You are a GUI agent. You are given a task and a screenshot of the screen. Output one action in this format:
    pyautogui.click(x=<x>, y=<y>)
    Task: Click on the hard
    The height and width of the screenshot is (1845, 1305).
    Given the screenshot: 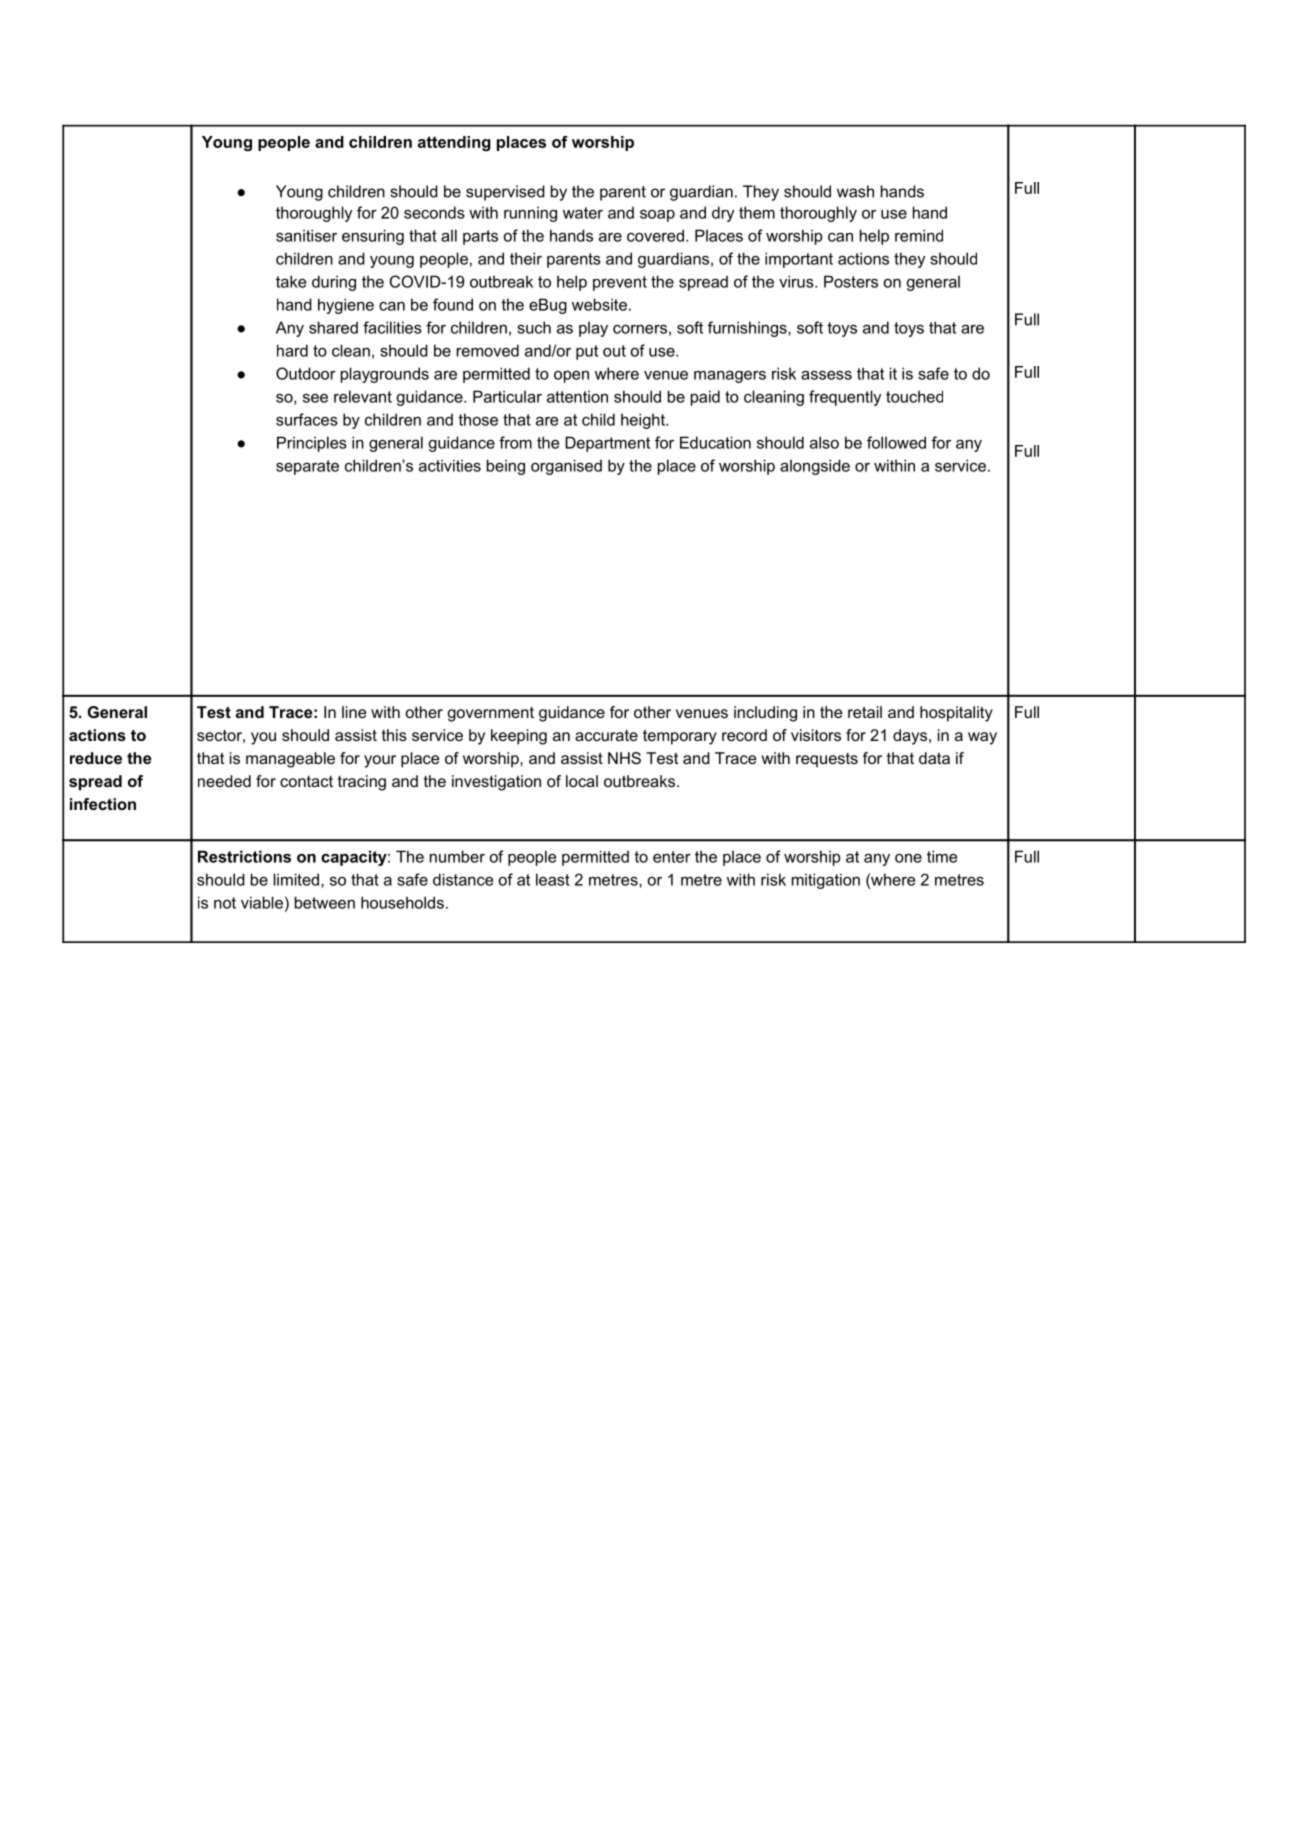 What is the action you would take?
    pyautogui.click(x=292, y=350)
